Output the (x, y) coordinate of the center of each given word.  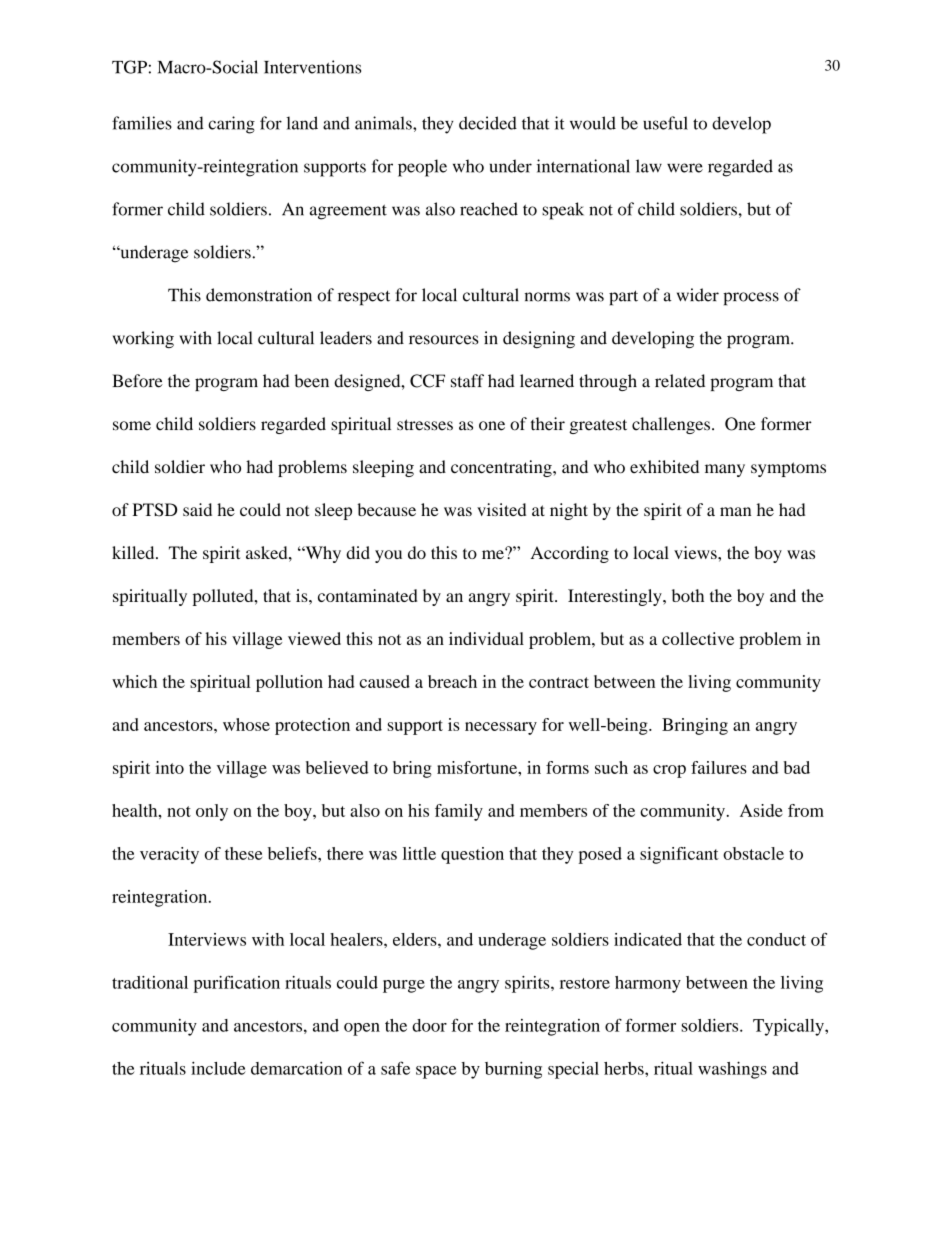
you (388, 556)
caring (231, 125)
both (688, 595)
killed (134, 552)
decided (488, 123)
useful (665, 123)
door (429, 1025)
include (218, 1068)
